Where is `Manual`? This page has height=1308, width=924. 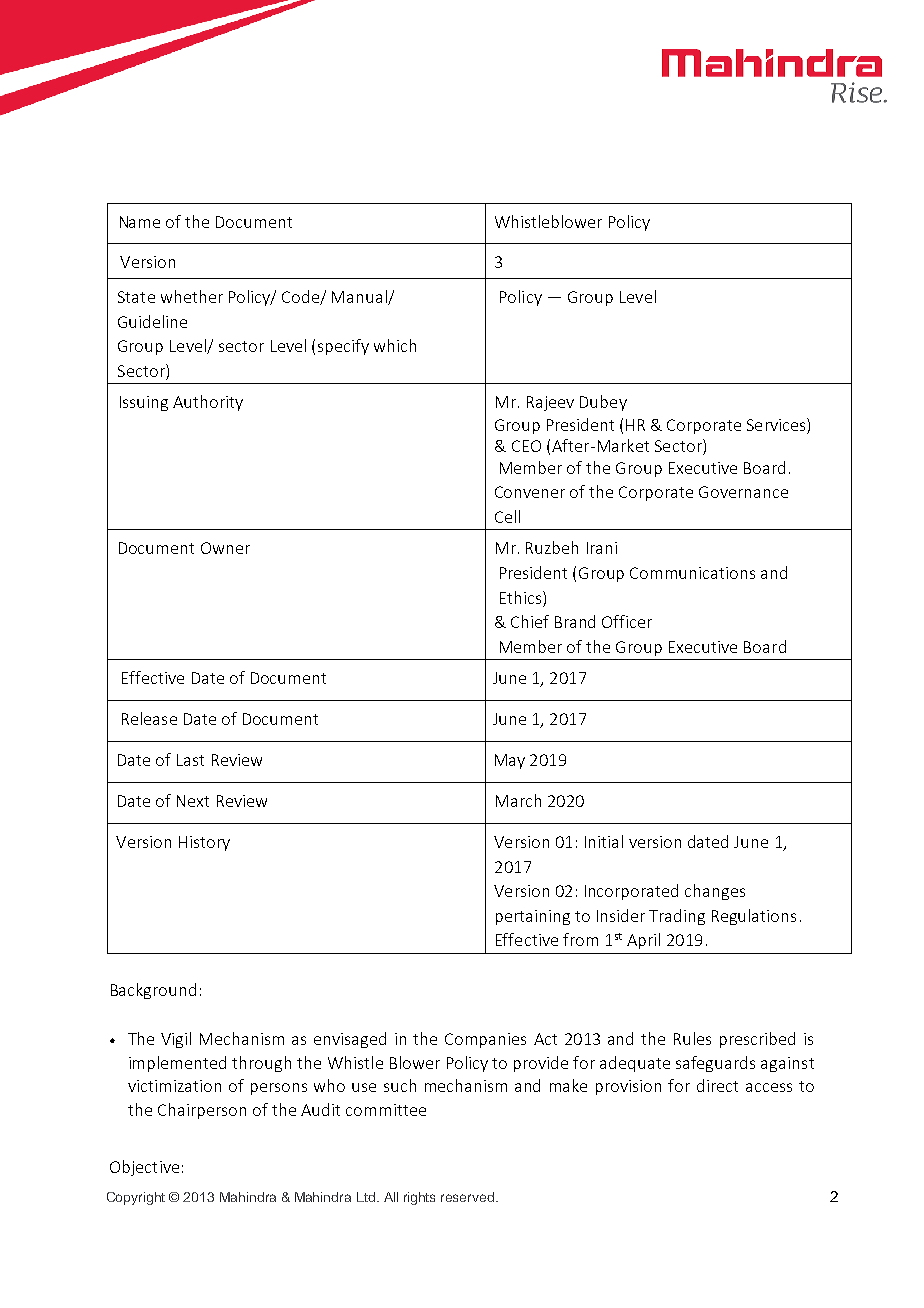
Manual is located at coordinates (360, 297).
